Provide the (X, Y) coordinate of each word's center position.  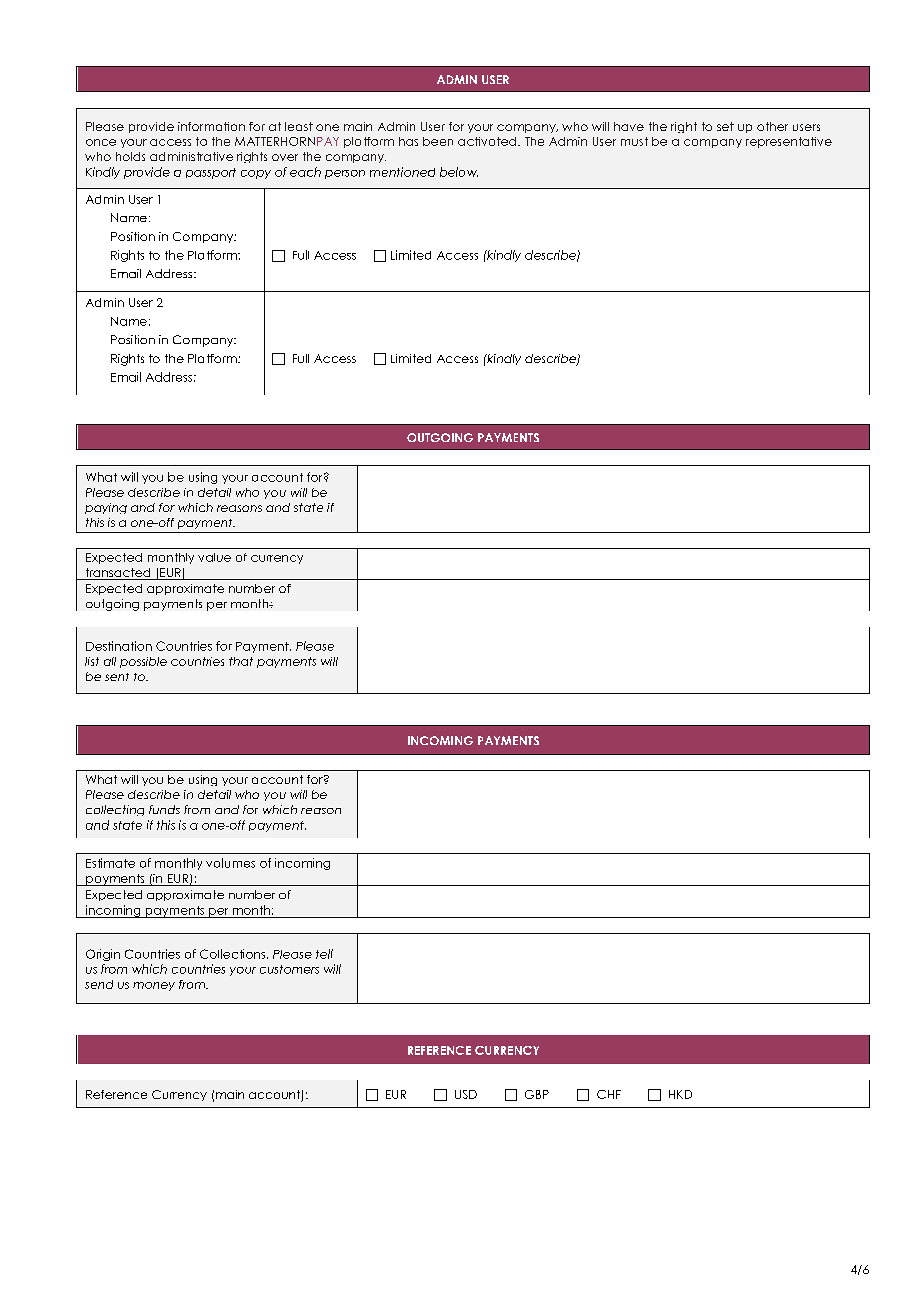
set (725, 126)
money (154, 986)
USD (466, 1094)
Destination (119, 646)
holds (130, 156)
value (214, 557)
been (438, 141)
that (241, 661)
